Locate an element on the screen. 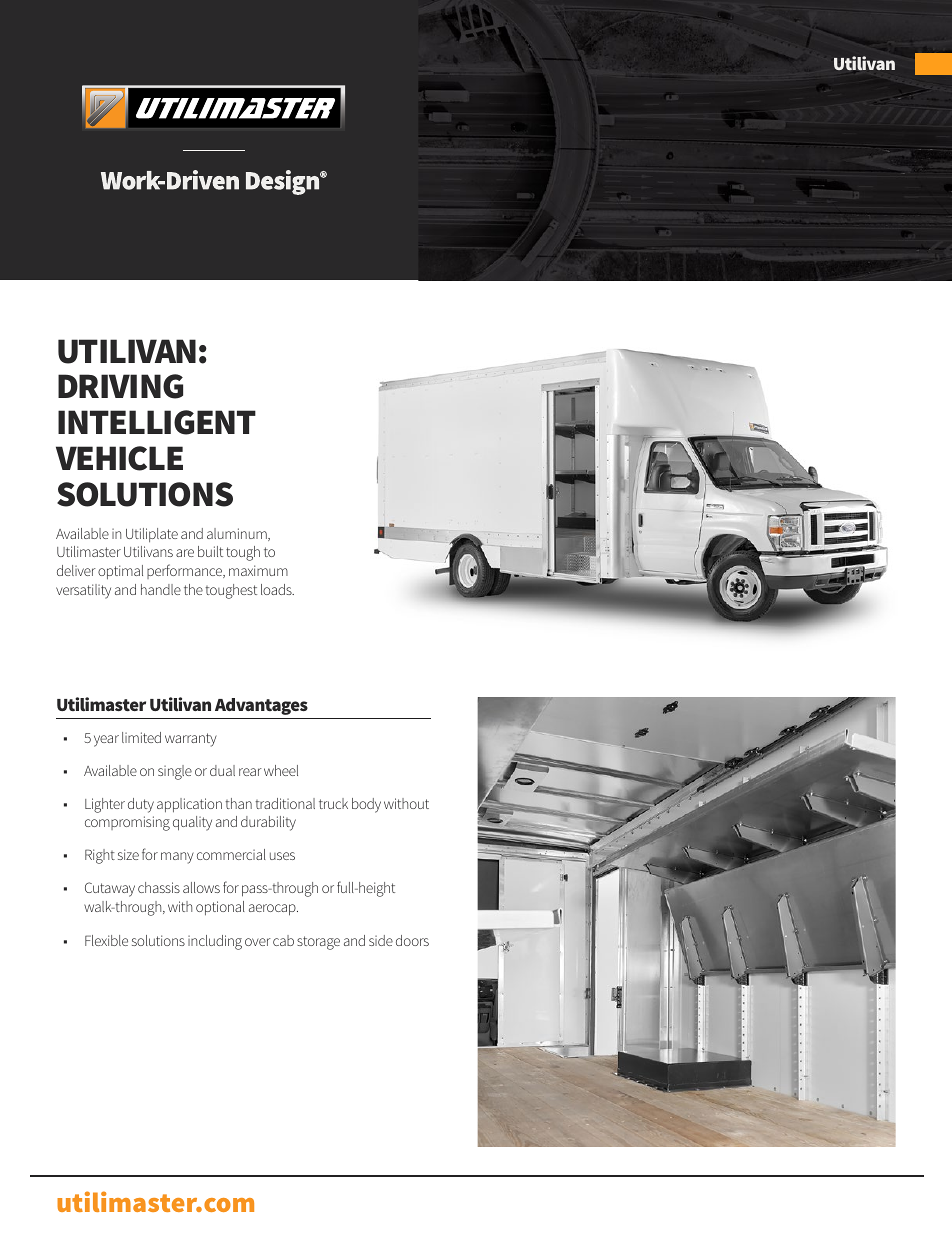 This screenshot has width=952, height=1233. INTELLIGENT is located at coordinates (157, 422).
